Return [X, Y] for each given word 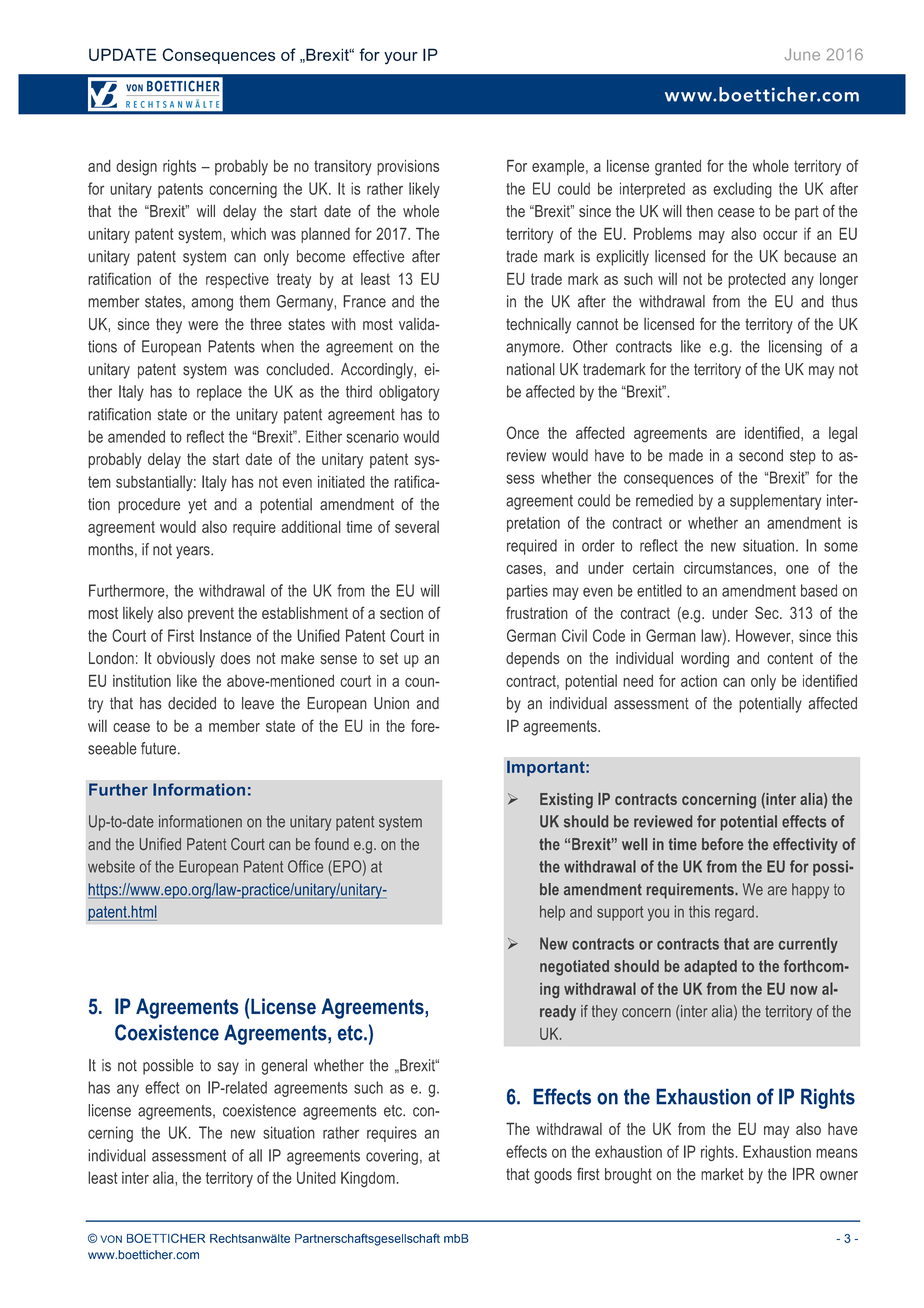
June [802, 54]
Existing [566, 801]
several [417, 527]
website [111, 866]
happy [810, 891]
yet [197, 506]
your [401, 58]
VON [111, 1239]
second [761, 455]
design [136, 168]
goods [553, 1176]
